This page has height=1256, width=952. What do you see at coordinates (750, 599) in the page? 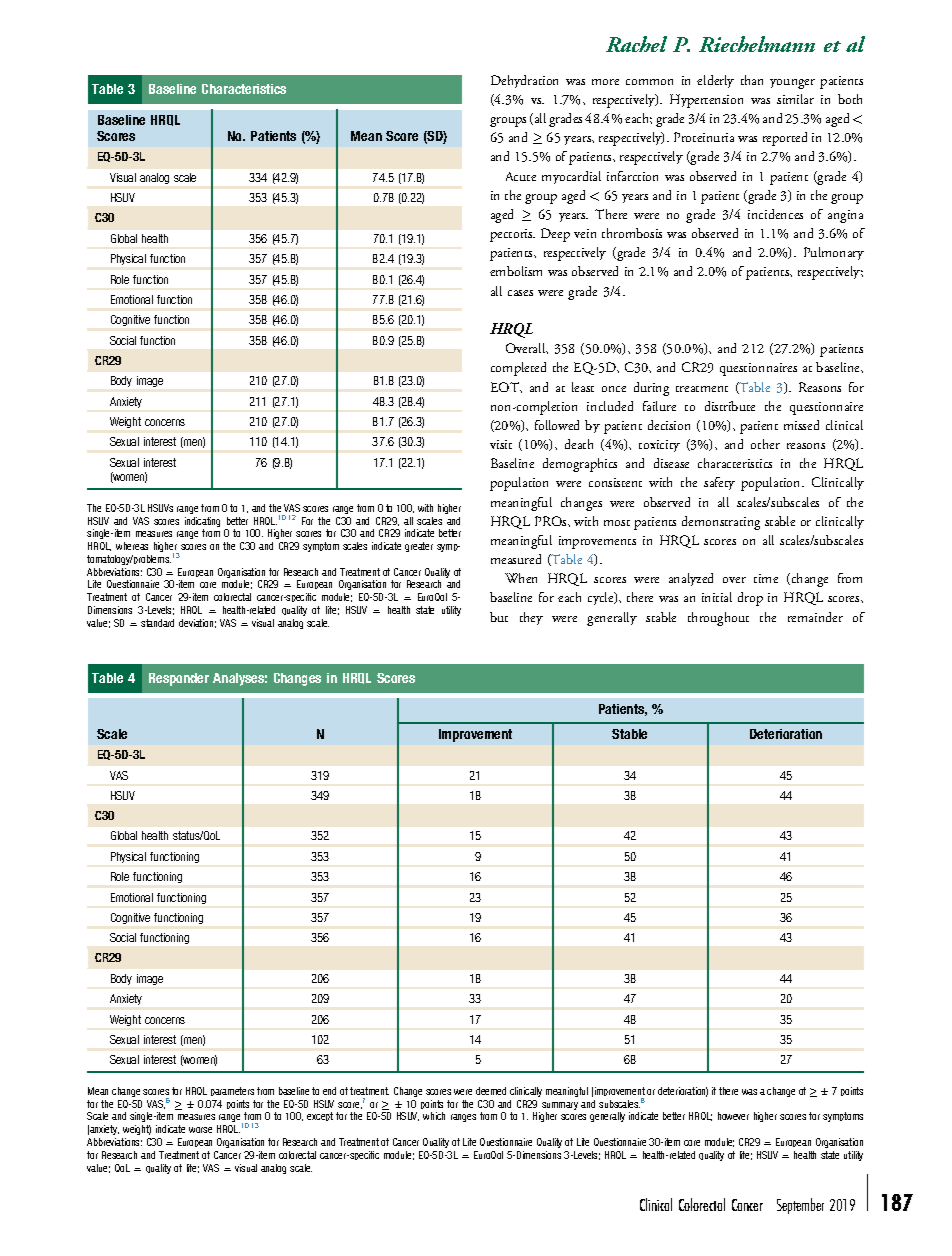
I see `drop` at bounding box center [750, 599].
